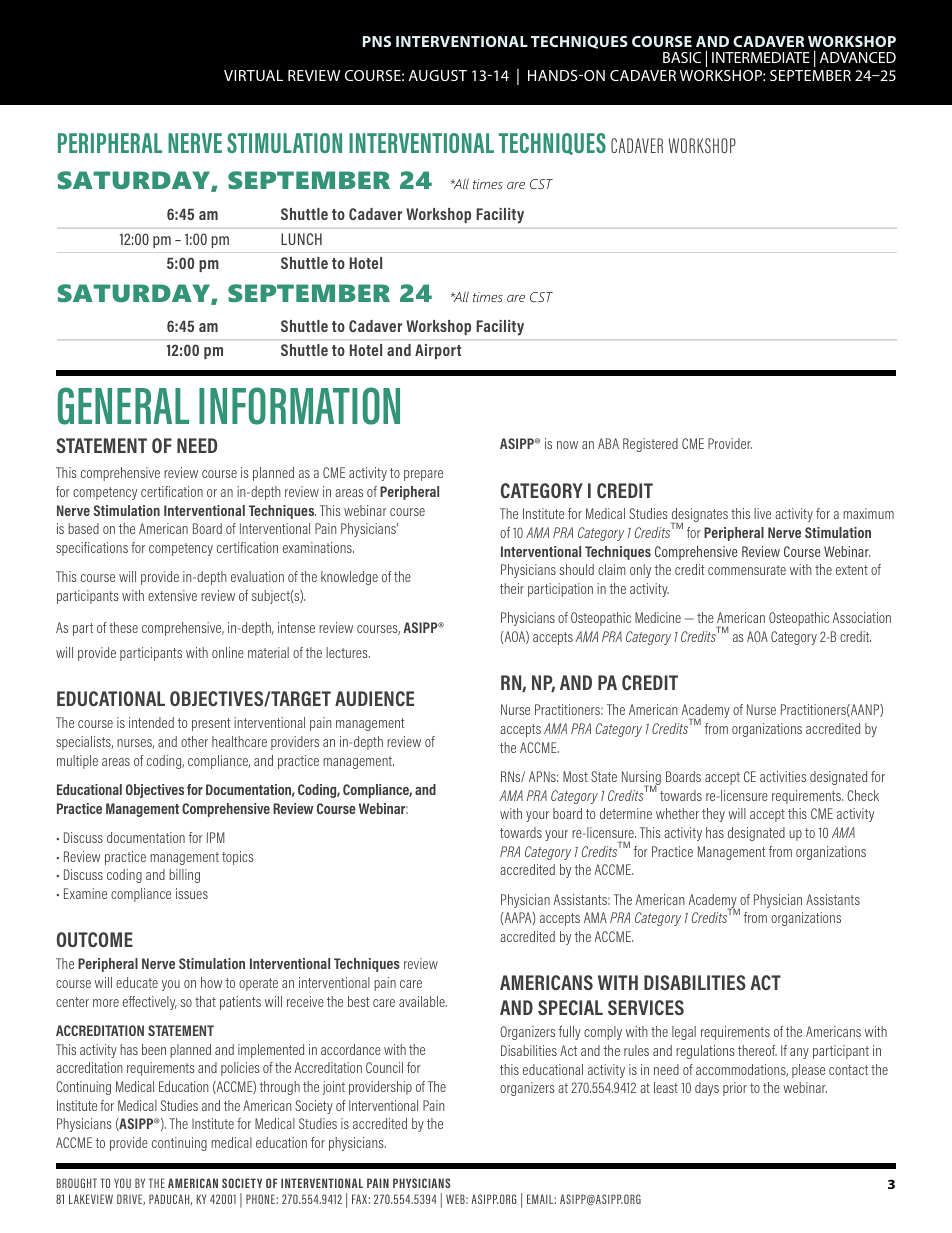 Image resolution: width=952 pixels, height=1233 pixels. What do you see at coordinates (192, 893) in the document?
I see `issues` at bounding box center [192, 893].
